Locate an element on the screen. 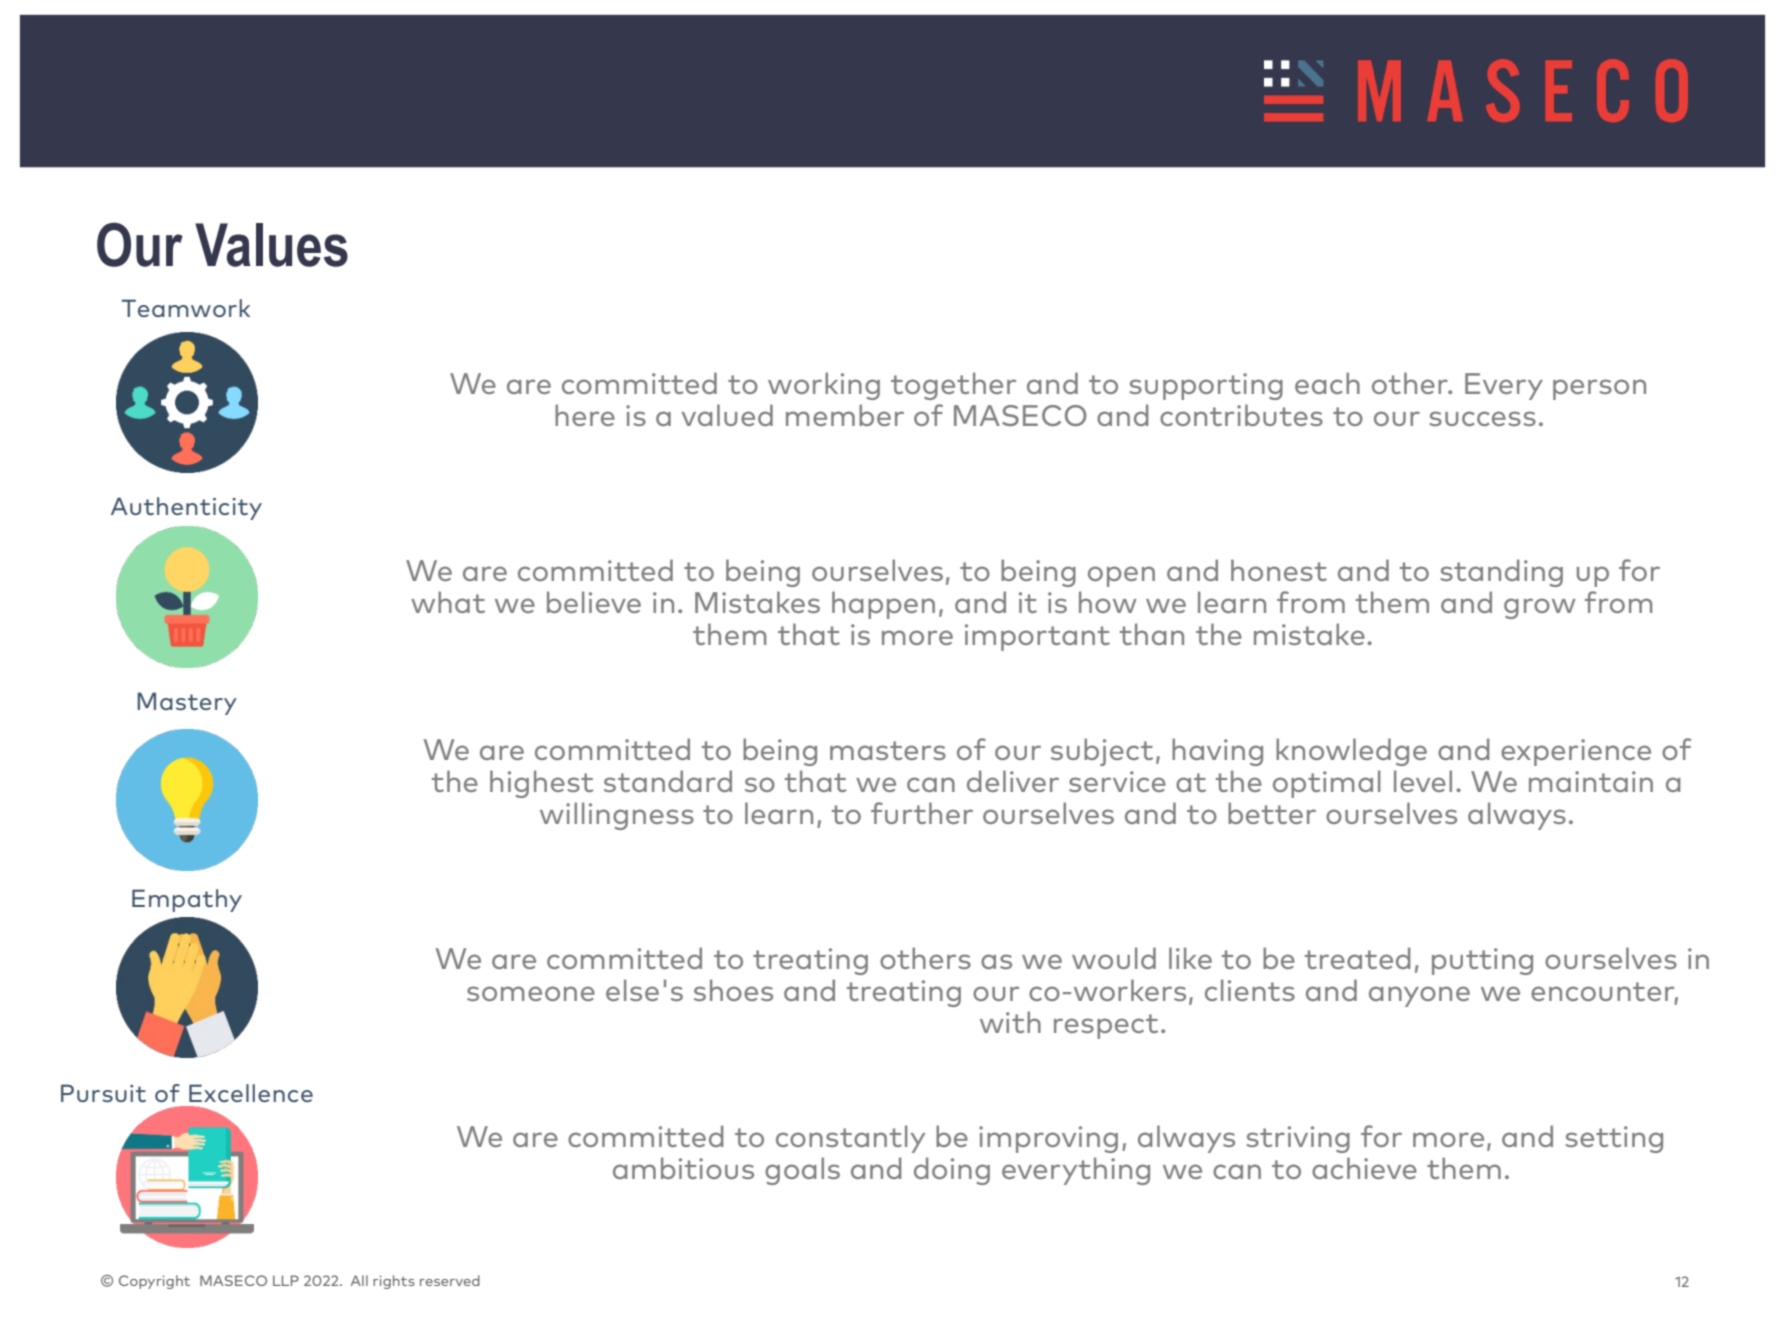 The image size is (1785, 1339). shoes is located at coordinates (733, 990).
